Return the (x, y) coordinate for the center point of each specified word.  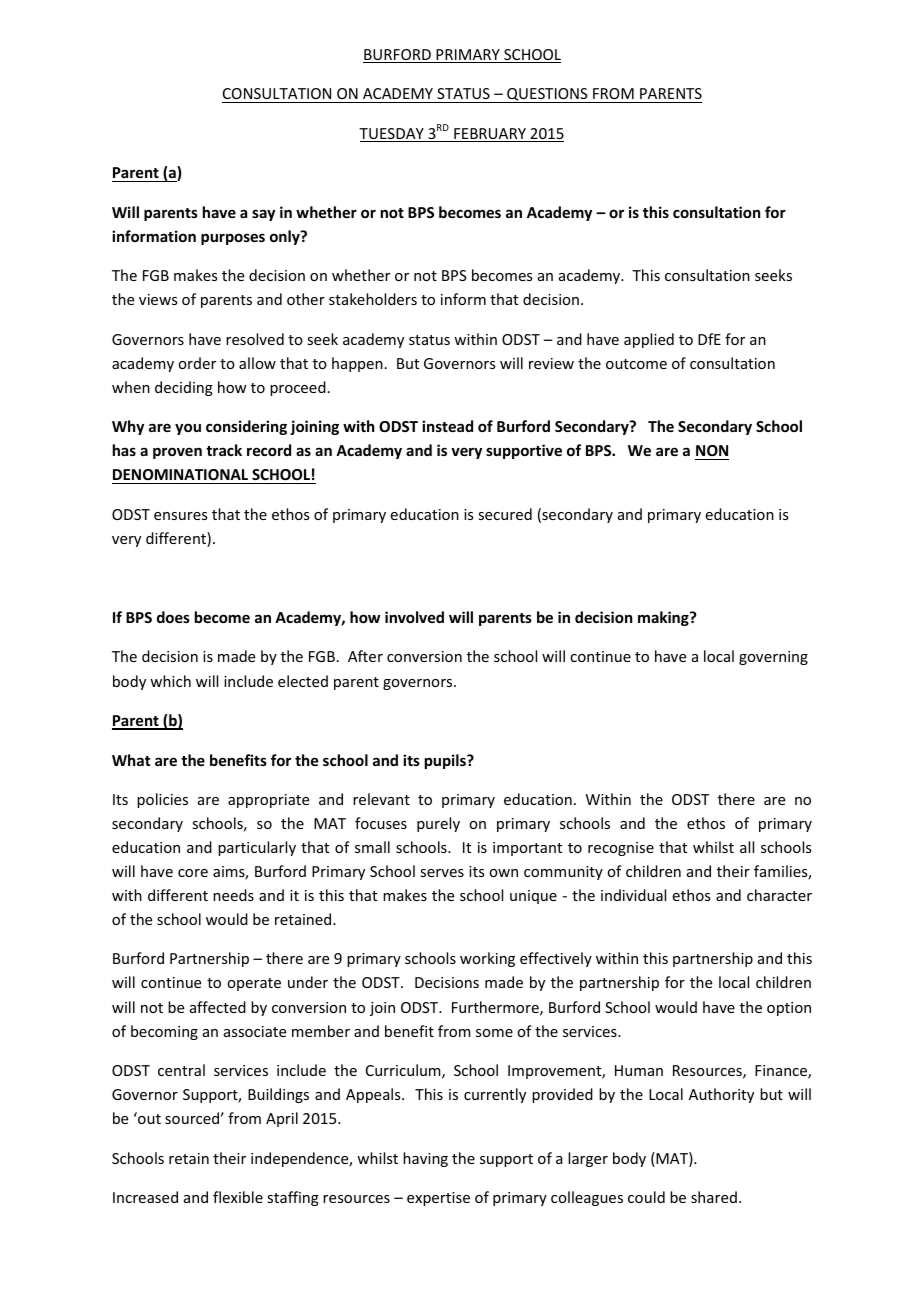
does (173, 617)
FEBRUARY (490, 135)
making (664, 618)
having (425, 1159)
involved (414, 617)
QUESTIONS (547, 95)
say (263, 215)
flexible (238, 1197)
